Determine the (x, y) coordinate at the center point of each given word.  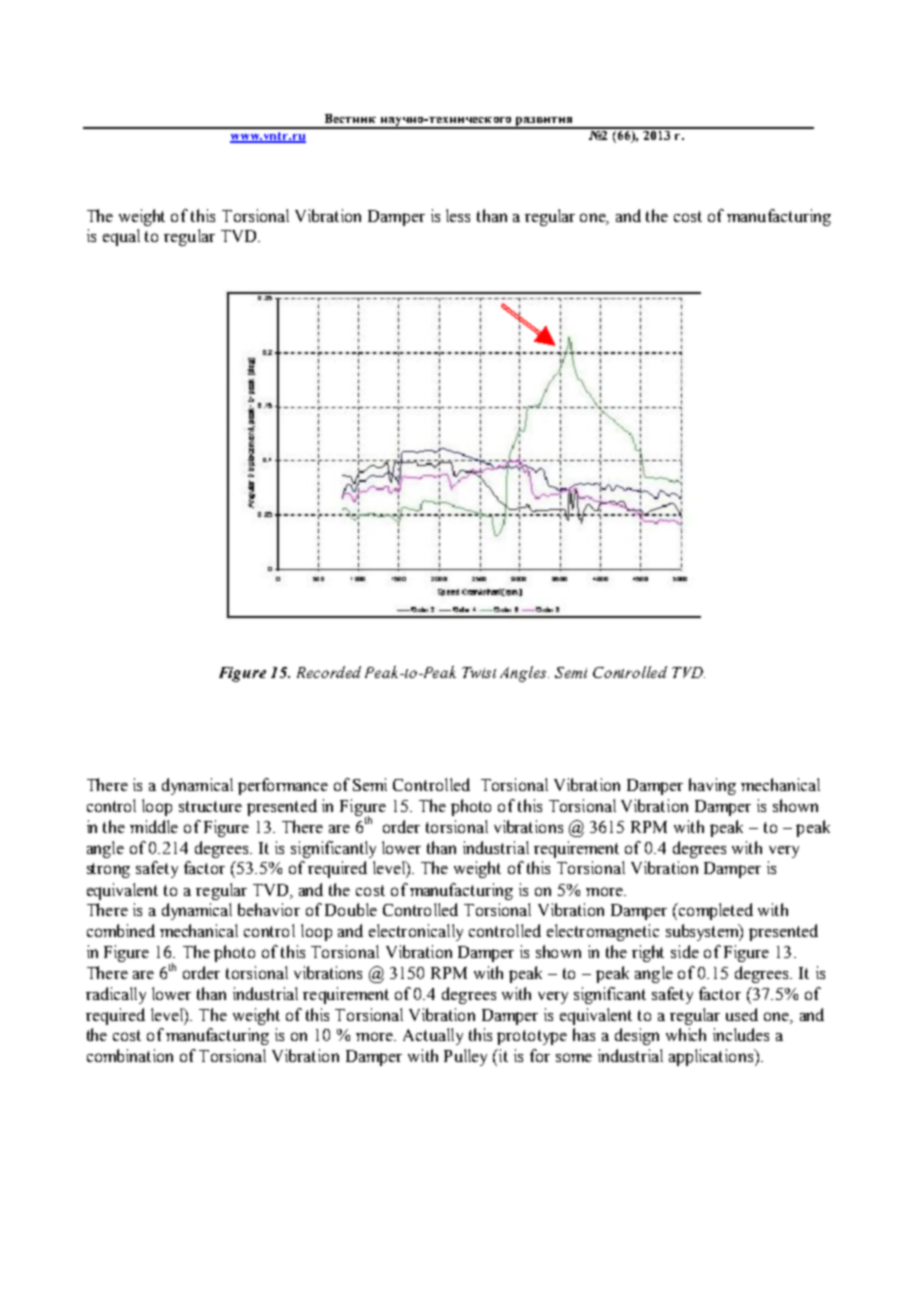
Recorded (329, 672)
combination (130, 1055)
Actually (433, 1036)
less (458, 215)
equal (121, 237)
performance (283, 786)
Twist (479, 672)
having (712, 786)
